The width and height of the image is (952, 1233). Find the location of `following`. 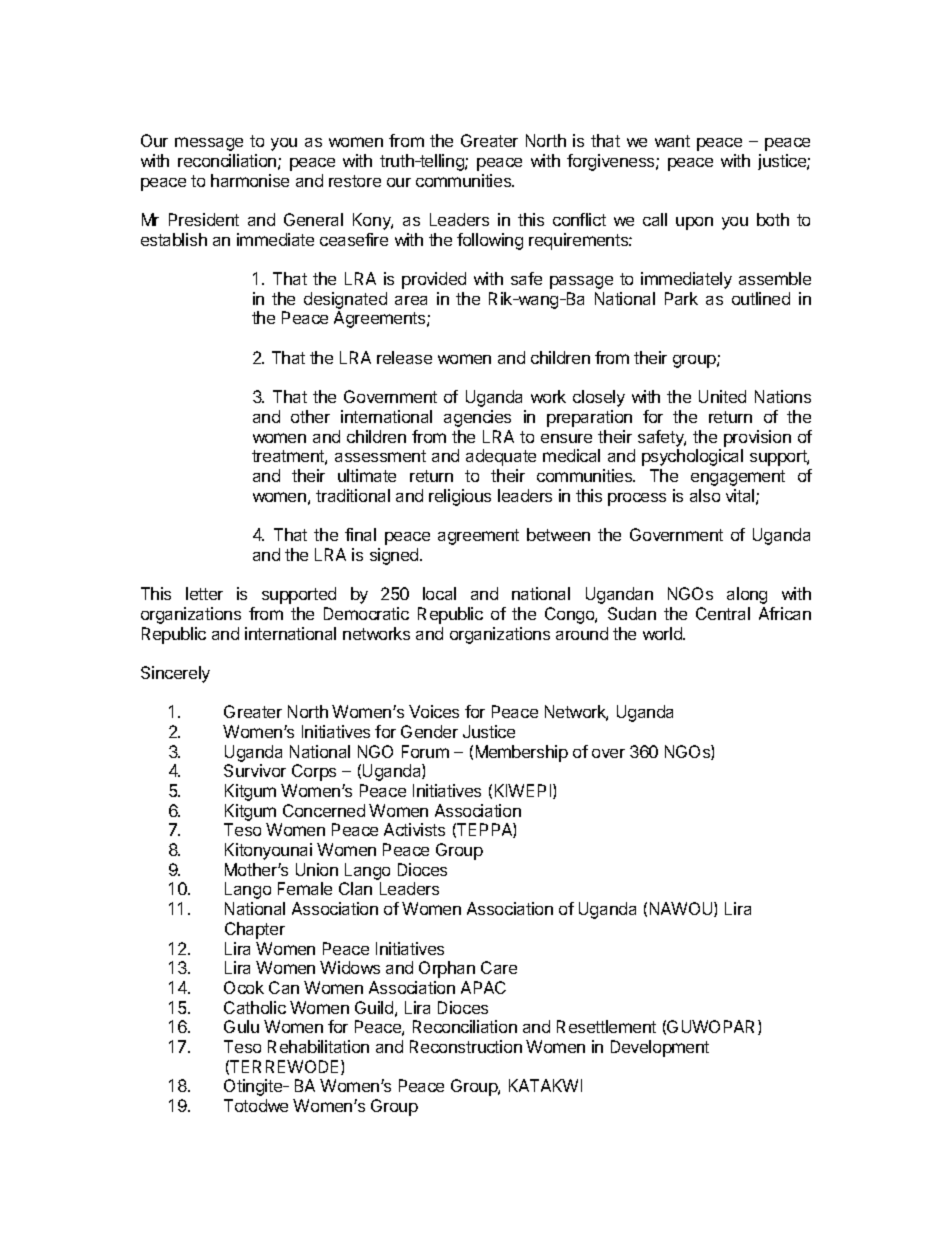

following is located at coordinates (490, 241).
